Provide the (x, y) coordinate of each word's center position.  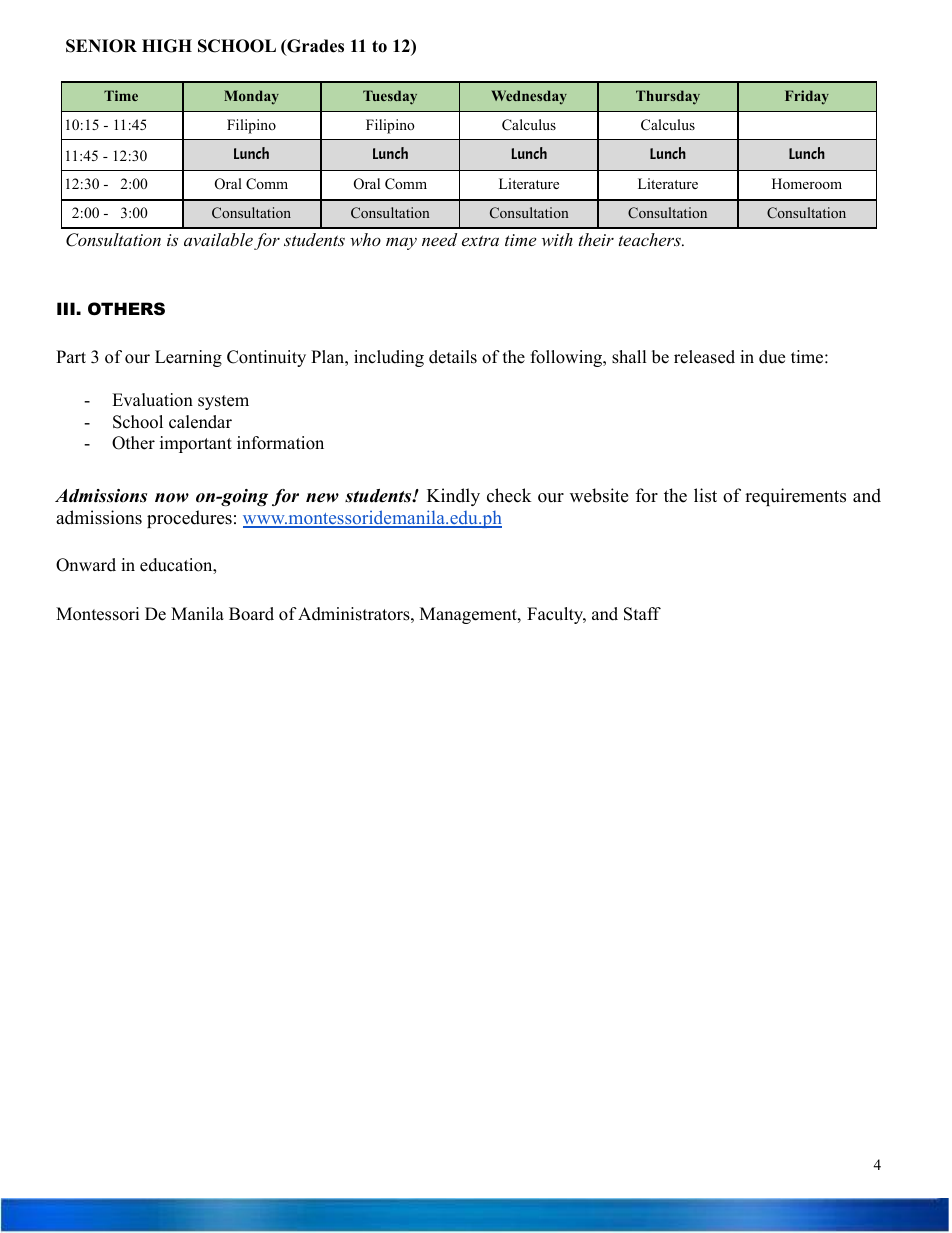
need (439, 239)
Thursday (668, 97)
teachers (651, 239)
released (704, 357)
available (218, 239)
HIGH (167, 46)
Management (469, 615)
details (453, 357)
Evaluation (152, 400)
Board (251, 614)
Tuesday (390, 97)
